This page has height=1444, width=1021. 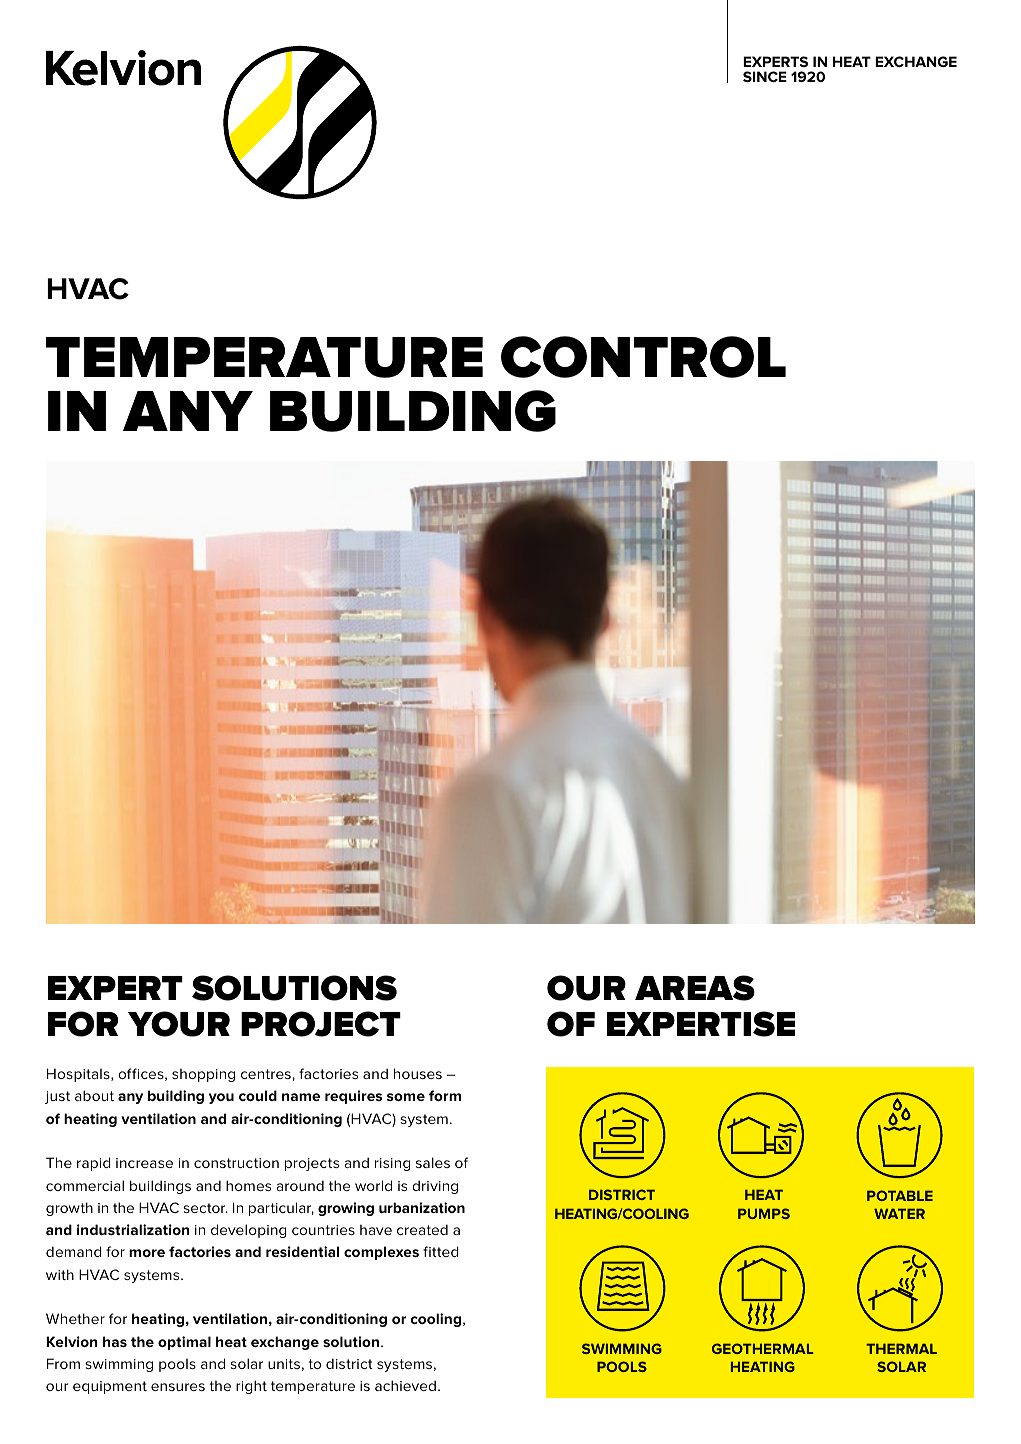 I want to click on PUMPS, so click(x=764, y=1213).
